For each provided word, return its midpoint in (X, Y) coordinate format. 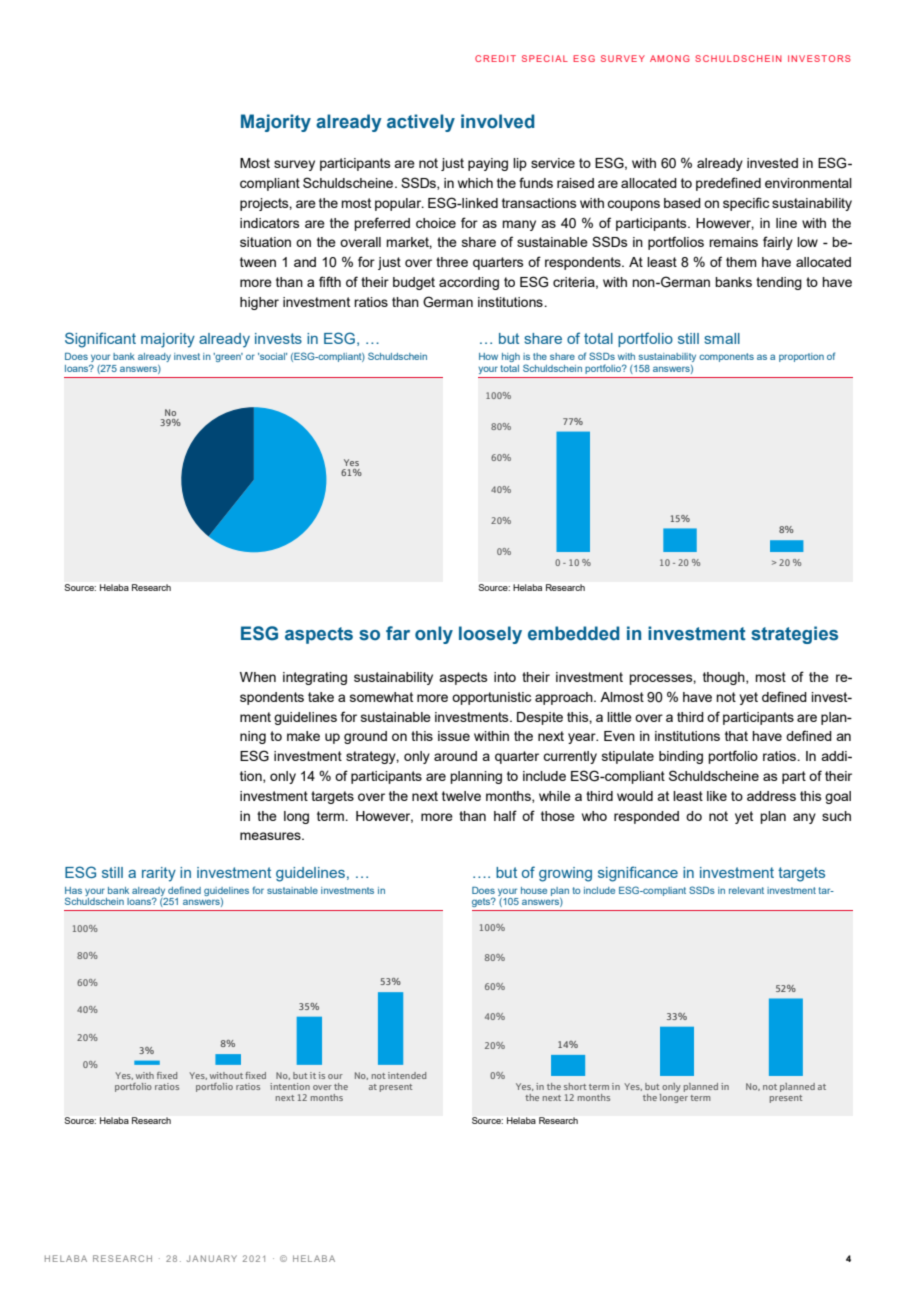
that (736, 736)
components (726, 357)
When (258, 677)
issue (454, 736)
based (682, 203)
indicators (270, 223)
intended (407, 1075)
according (469, 283)
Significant (100, 340)
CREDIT (495, 58)
